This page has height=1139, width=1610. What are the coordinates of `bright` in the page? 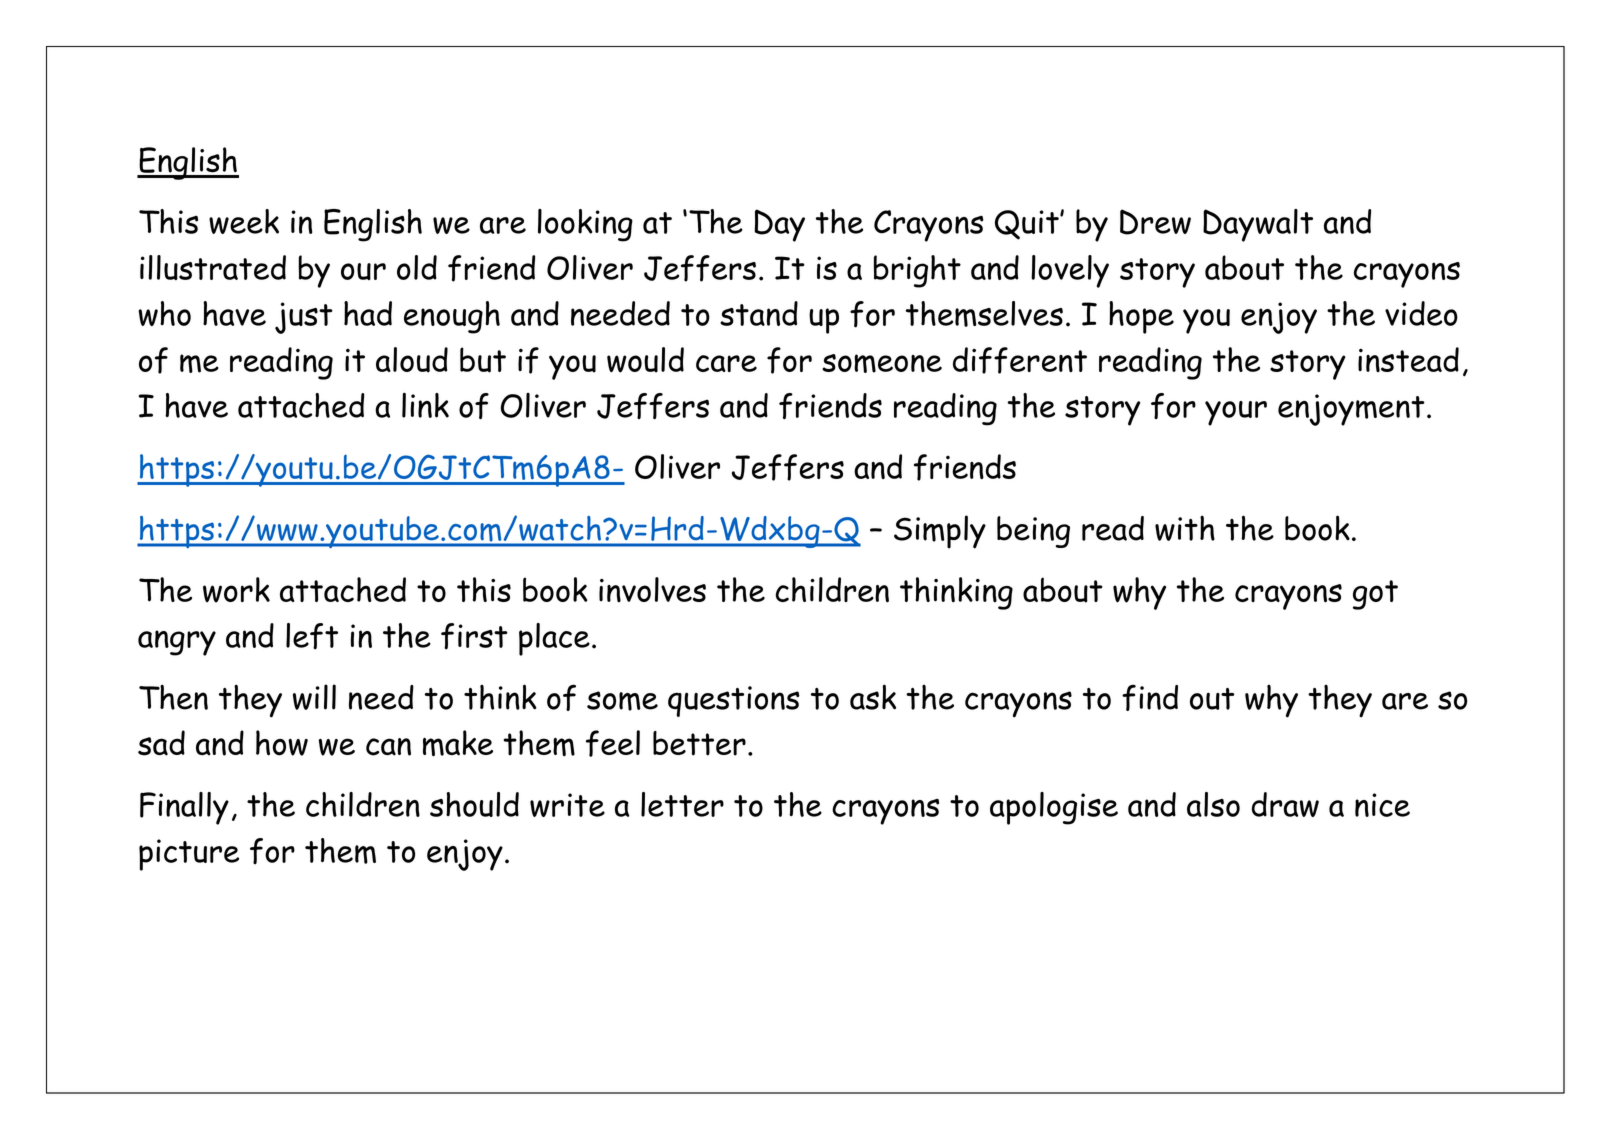 It's located at (917, 271).
